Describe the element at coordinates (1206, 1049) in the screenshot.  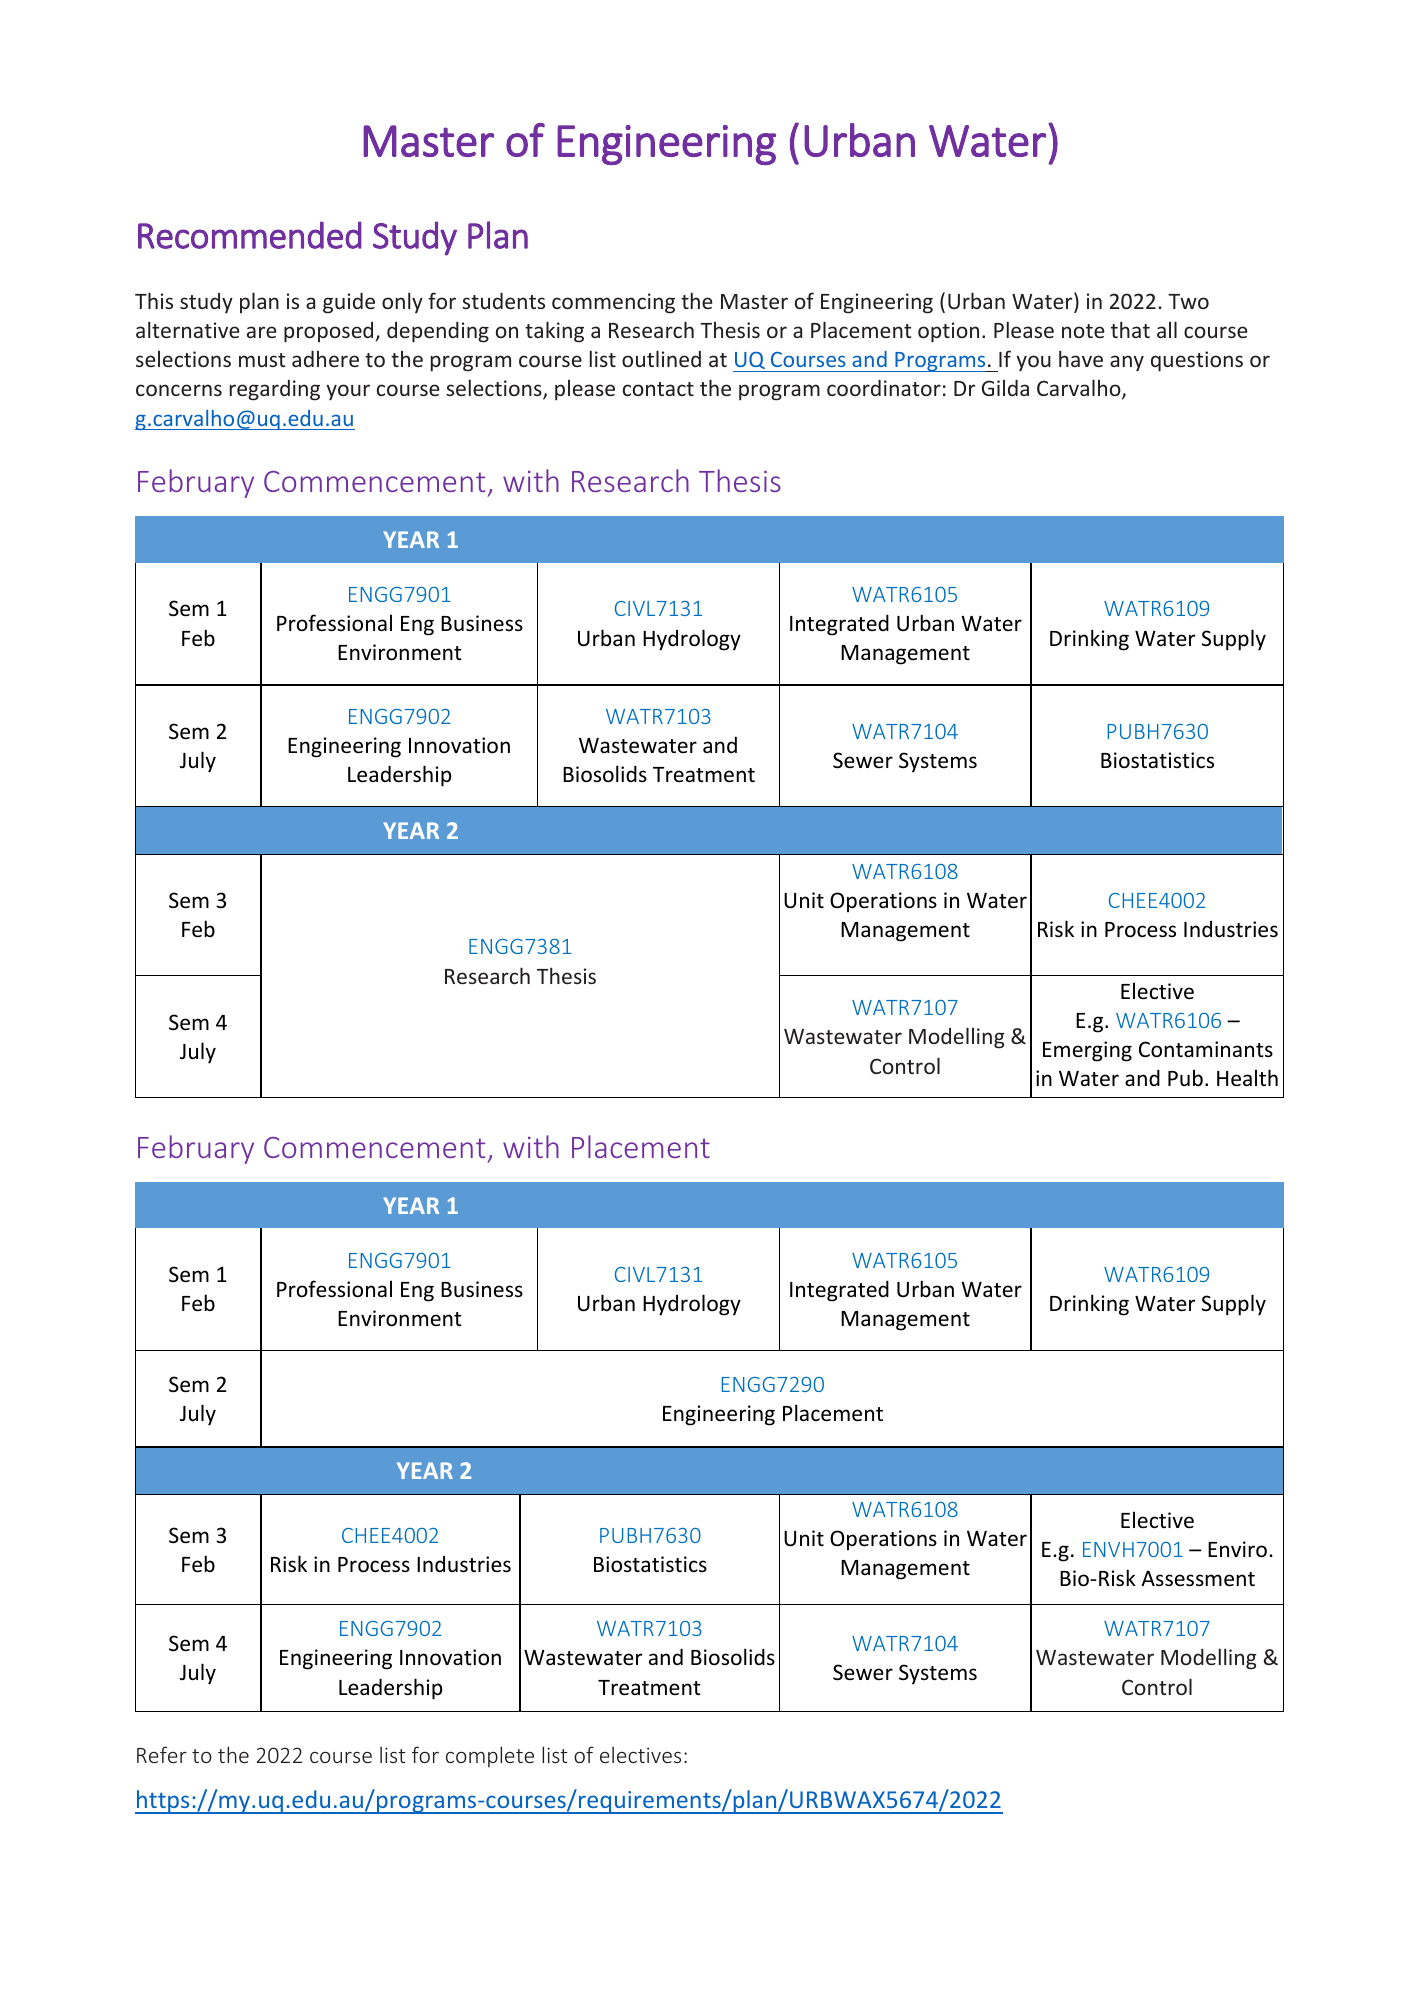
I see `Contaminants` at that location.
